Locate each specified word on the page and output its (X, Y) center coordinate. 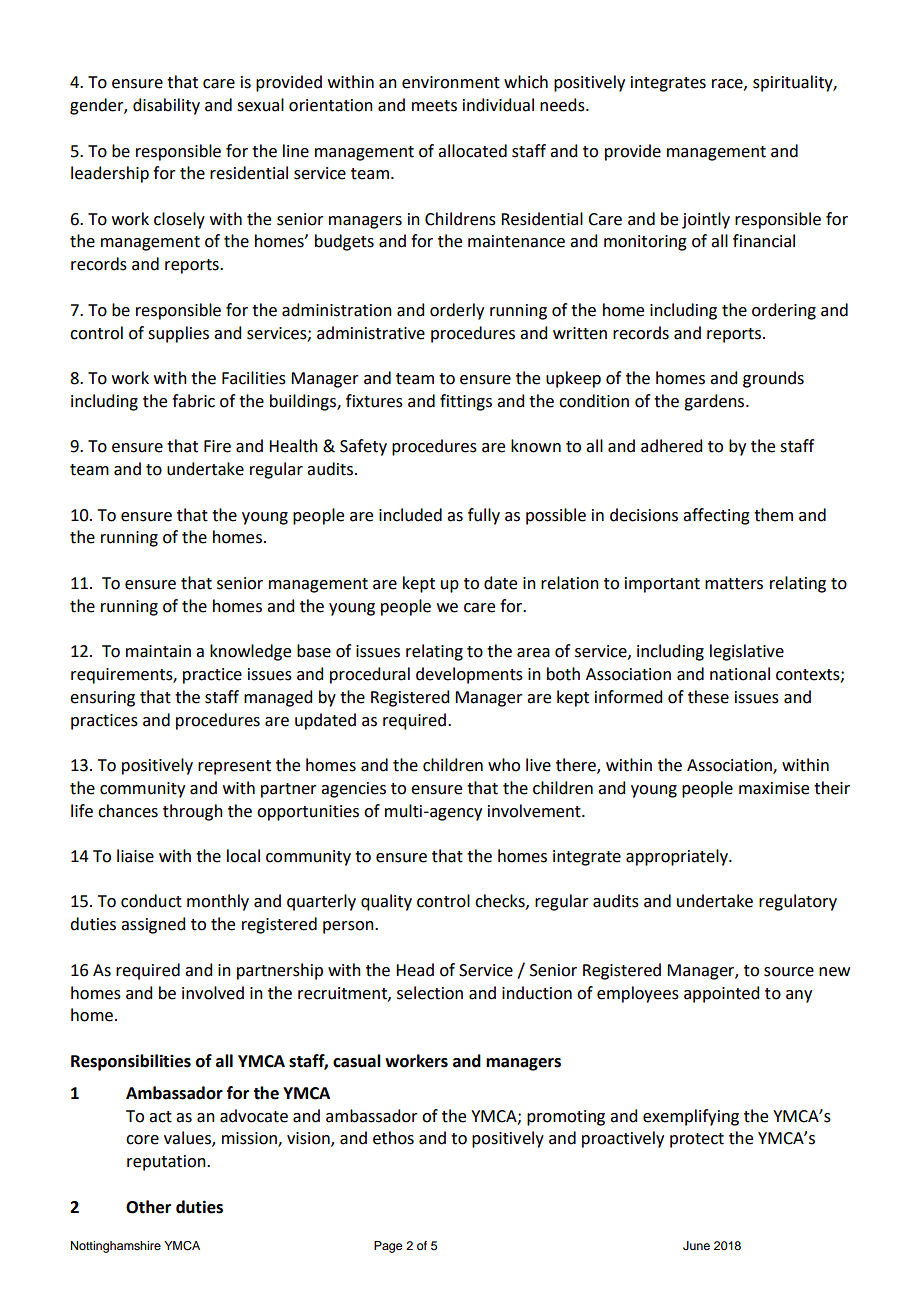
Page (388, 1247)
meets (434, 106)
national (740, 674)
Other (148, 1207)
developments (469, 675)
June (696, 1246)
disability (166, 106)
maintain (158, 651)
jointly (706, 220)
